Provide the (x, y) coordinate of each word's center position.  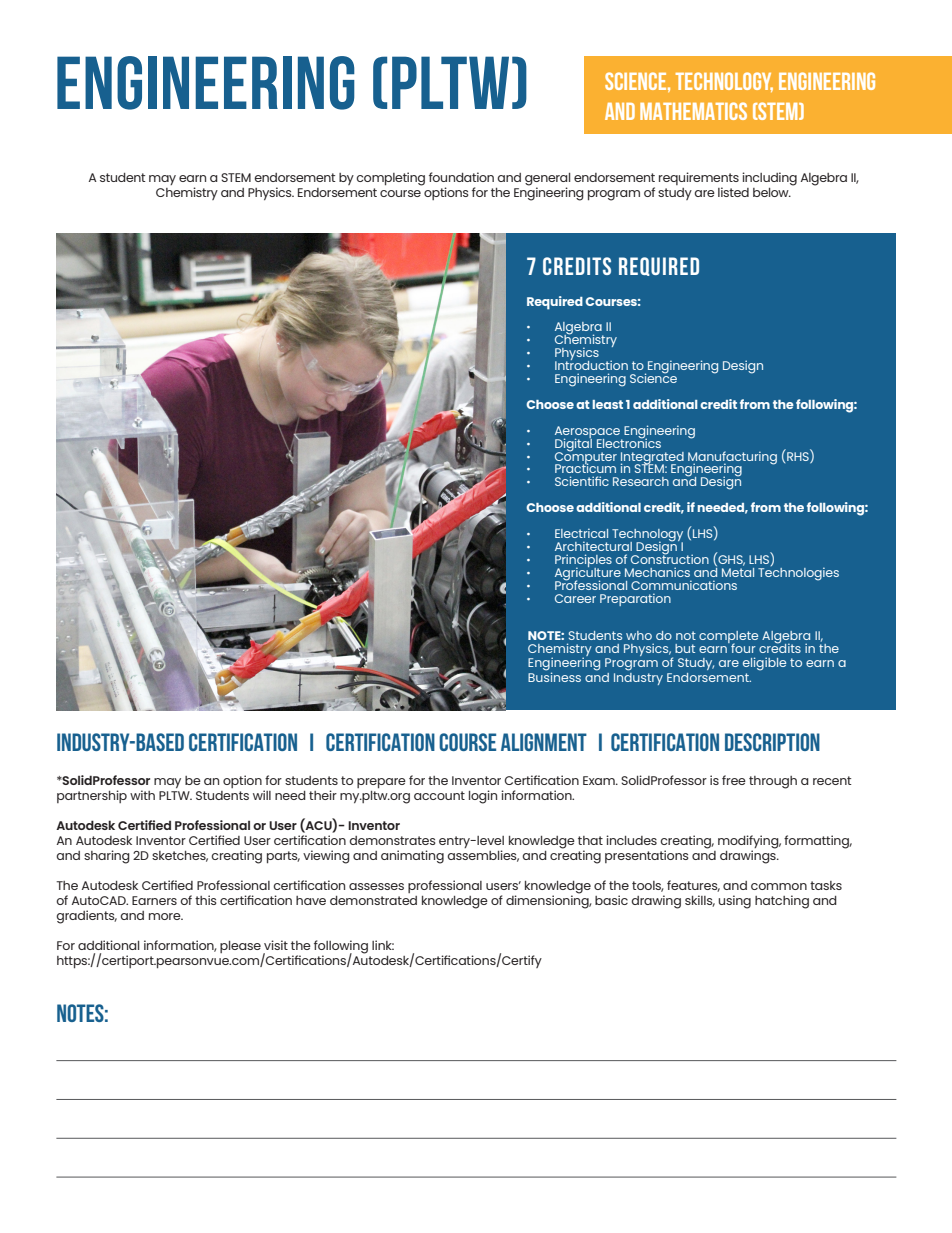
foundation (461, 177)
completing (390, 179)
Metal (738, 571)
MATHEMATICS (693, 111)
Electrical (581, 533)
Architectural (593, 546)
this (206, 900)
